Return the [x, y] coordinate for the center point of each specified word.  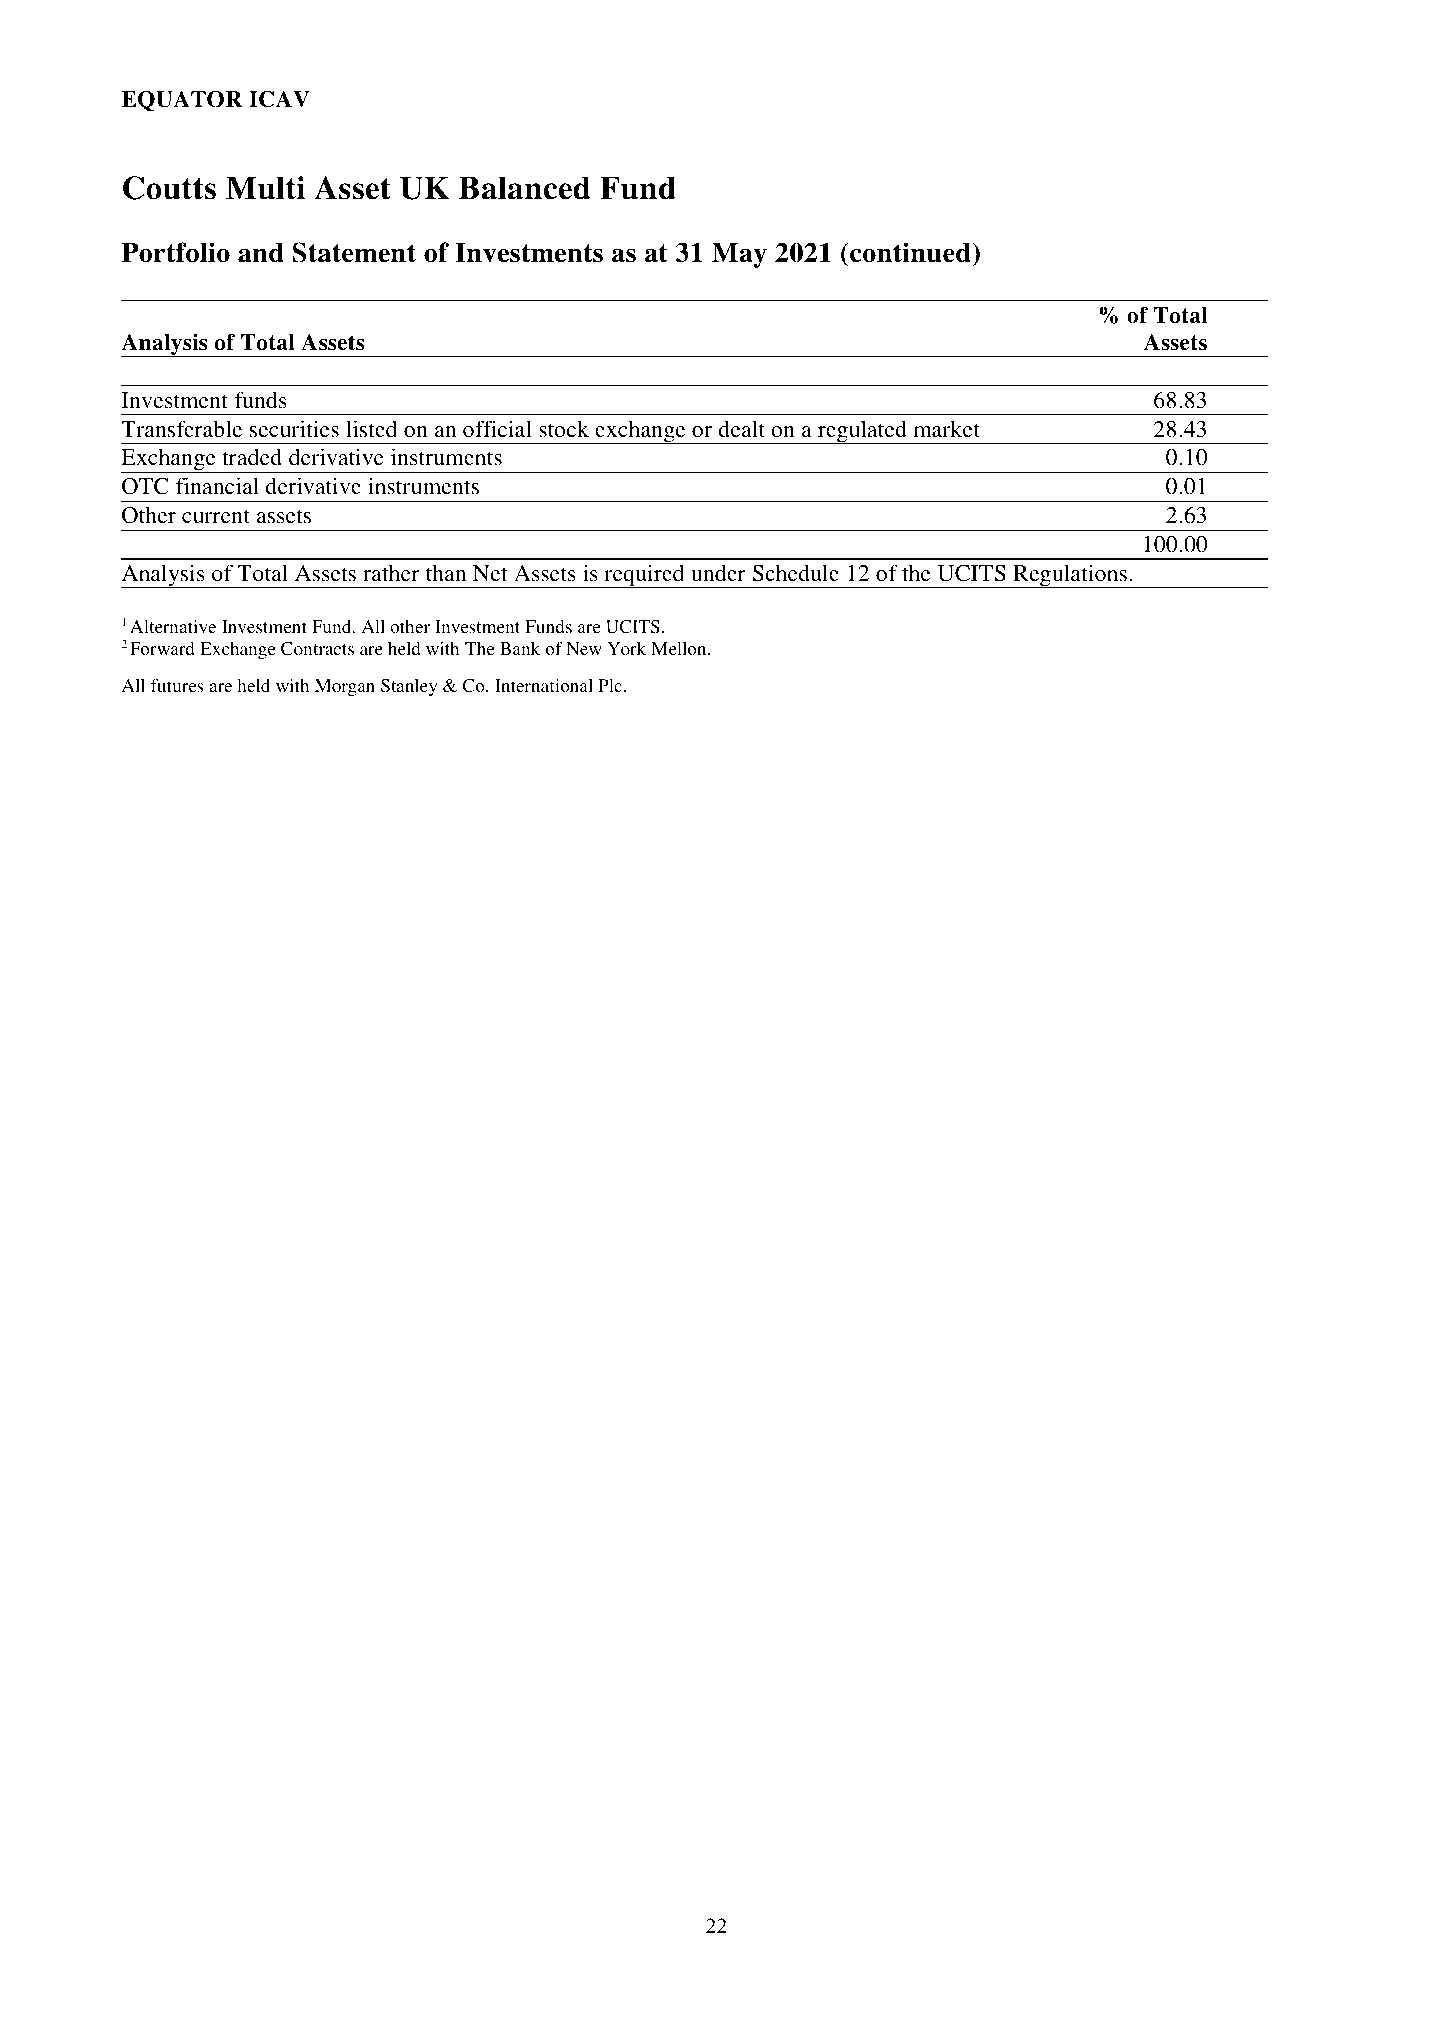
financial [217, 485]
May [739, 255]
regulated [862, 432]
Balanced [524, 188]
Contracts [317, 649]
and [261, 253]
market [947, 429]
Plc [610, 685]
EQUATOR [182, 100]
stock [564, 428]
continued [910, 252]
